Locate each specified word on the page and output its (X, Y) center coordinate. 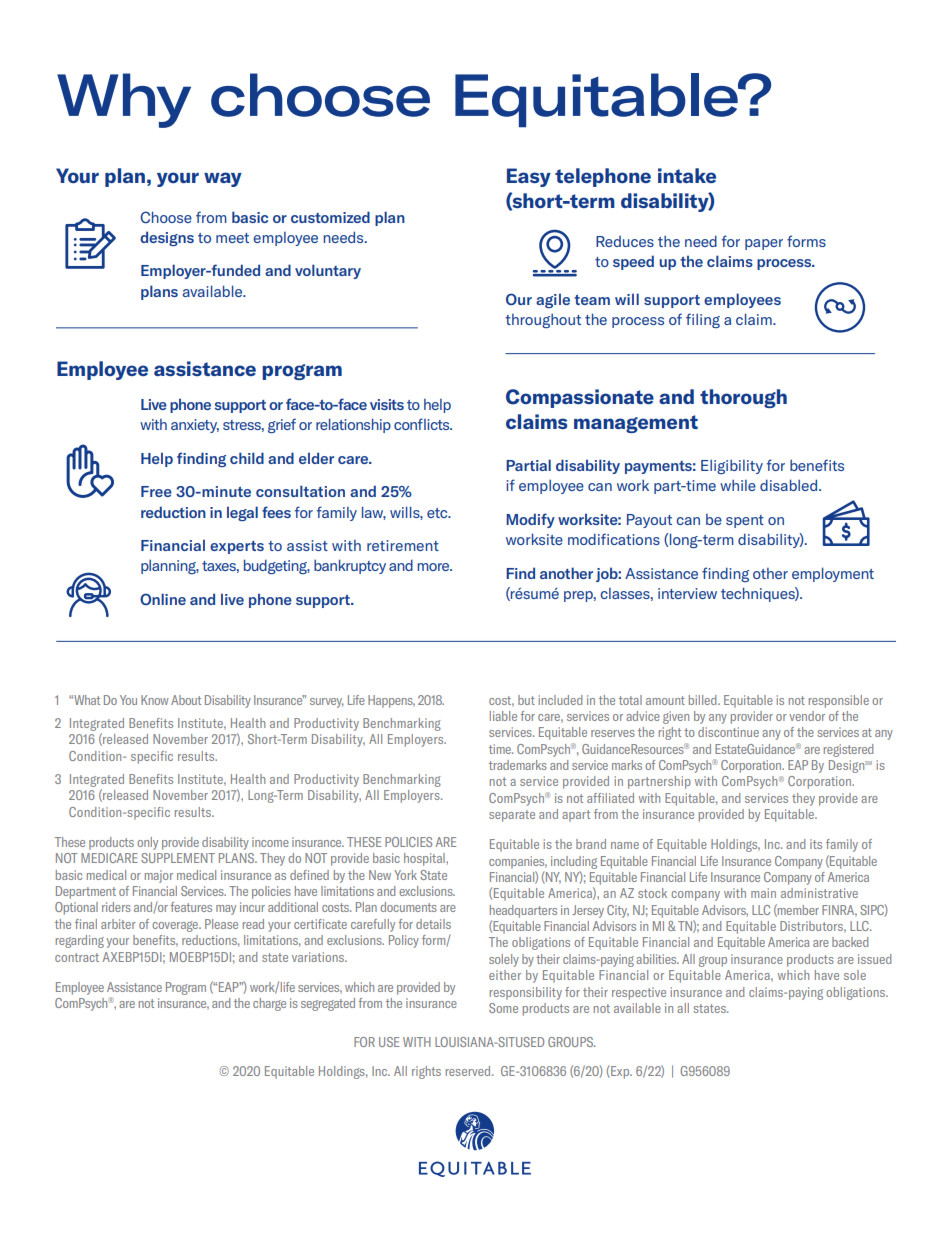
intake (687, 175)
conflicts (423, 424)
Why (124, 100)
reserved (469, 1071)
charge (269, 1004)
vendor (807, 716)
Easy (529, 177)
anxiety (195, 426)
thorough (743, 398)
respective (639, 993)
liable (503, 716)
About (186, 700)
